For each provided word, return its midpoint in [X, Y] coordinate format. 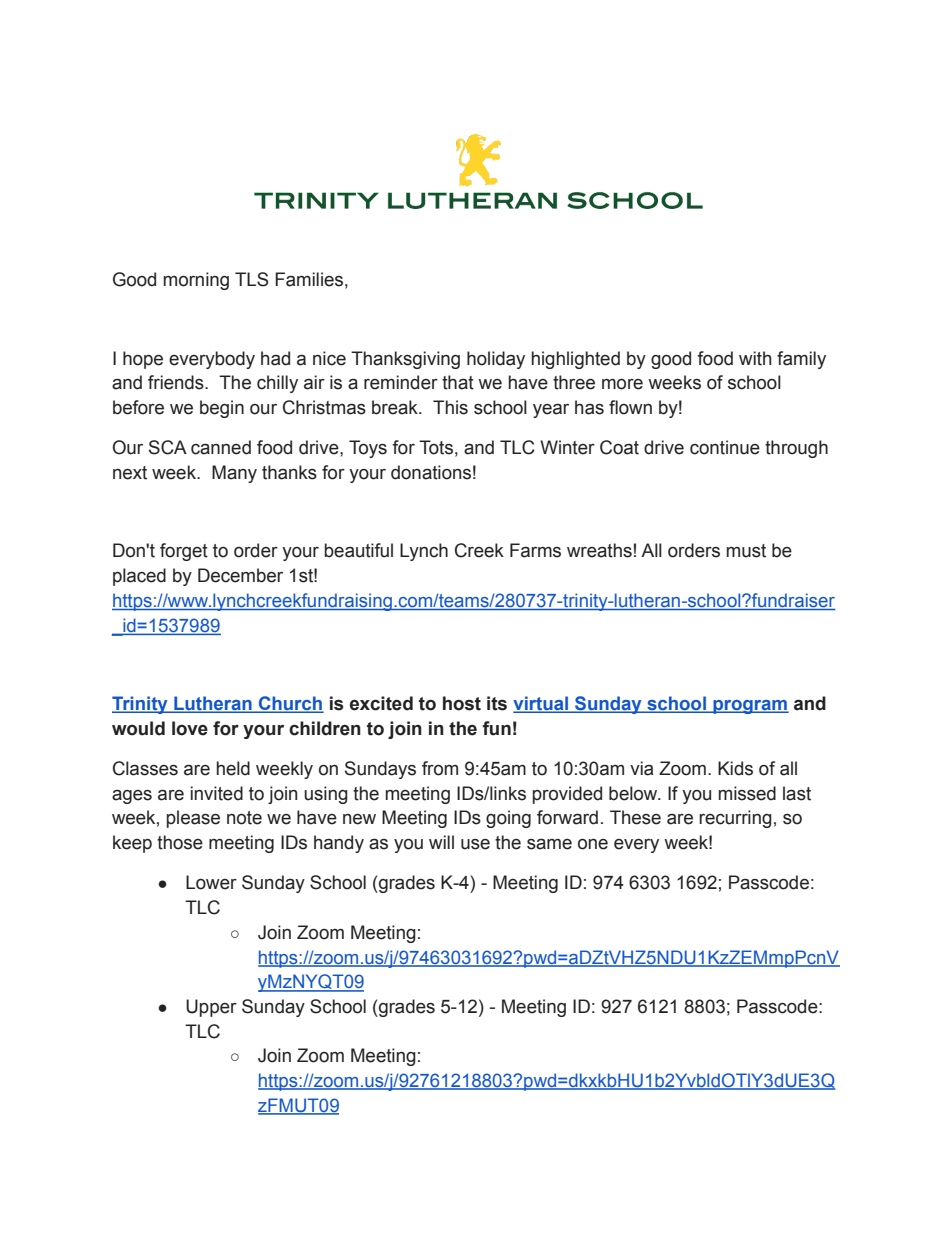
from [440, 768]
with [755, 358]
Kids [735, 768]
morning [196, 281]
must [746, 551]
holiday [496, 360]
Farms [535, 550]
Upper [211, 1008]
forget [184, 552]
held [233, 768]
